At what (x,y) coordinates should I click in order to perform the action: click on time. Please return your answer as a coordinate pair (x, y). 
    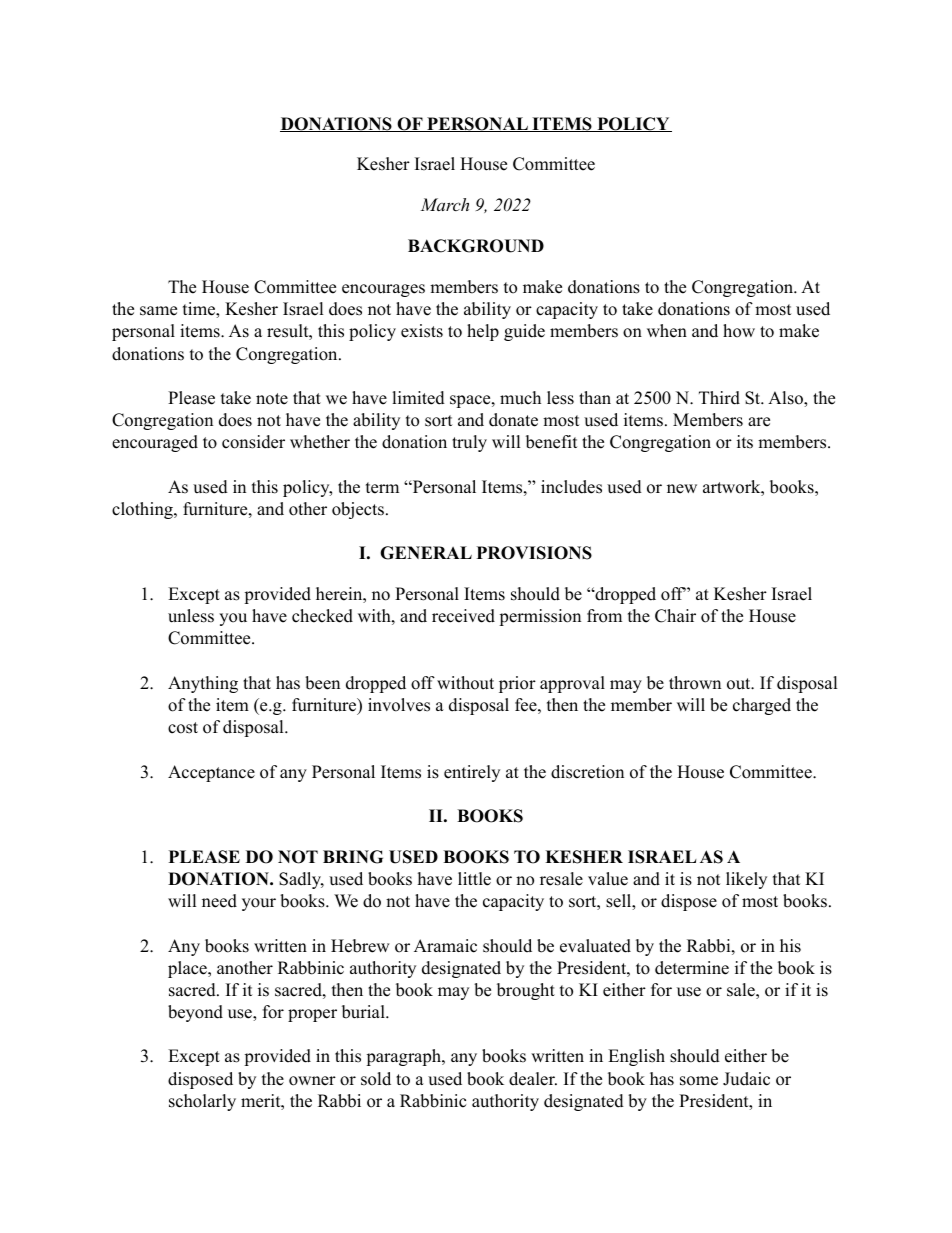
    Looking at the image, I should click on (200, 310).
